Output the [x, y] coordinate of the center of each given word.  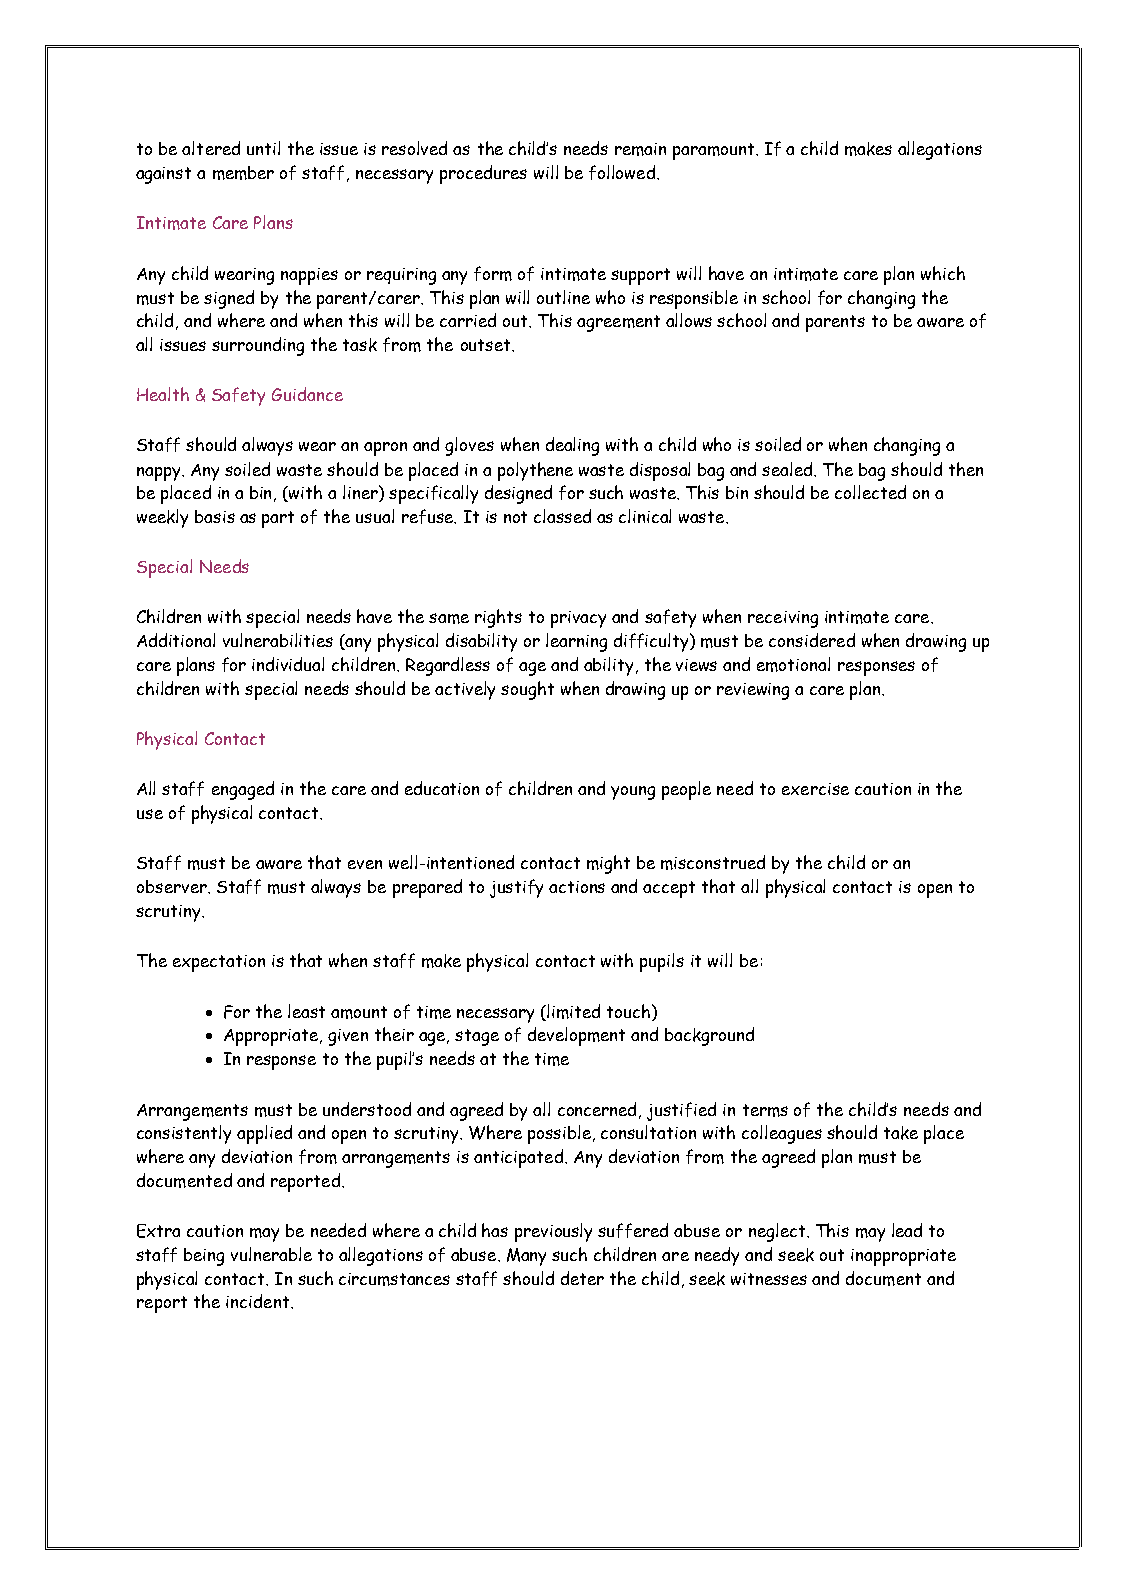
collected [870, 492]
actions [577, 887]
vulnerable [271, 1254]
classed [562, 516]
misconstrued [713, 862]
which [943, 273]
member [243, 173]
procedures [483, 174]
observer [173, 886]
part [278, 519]
